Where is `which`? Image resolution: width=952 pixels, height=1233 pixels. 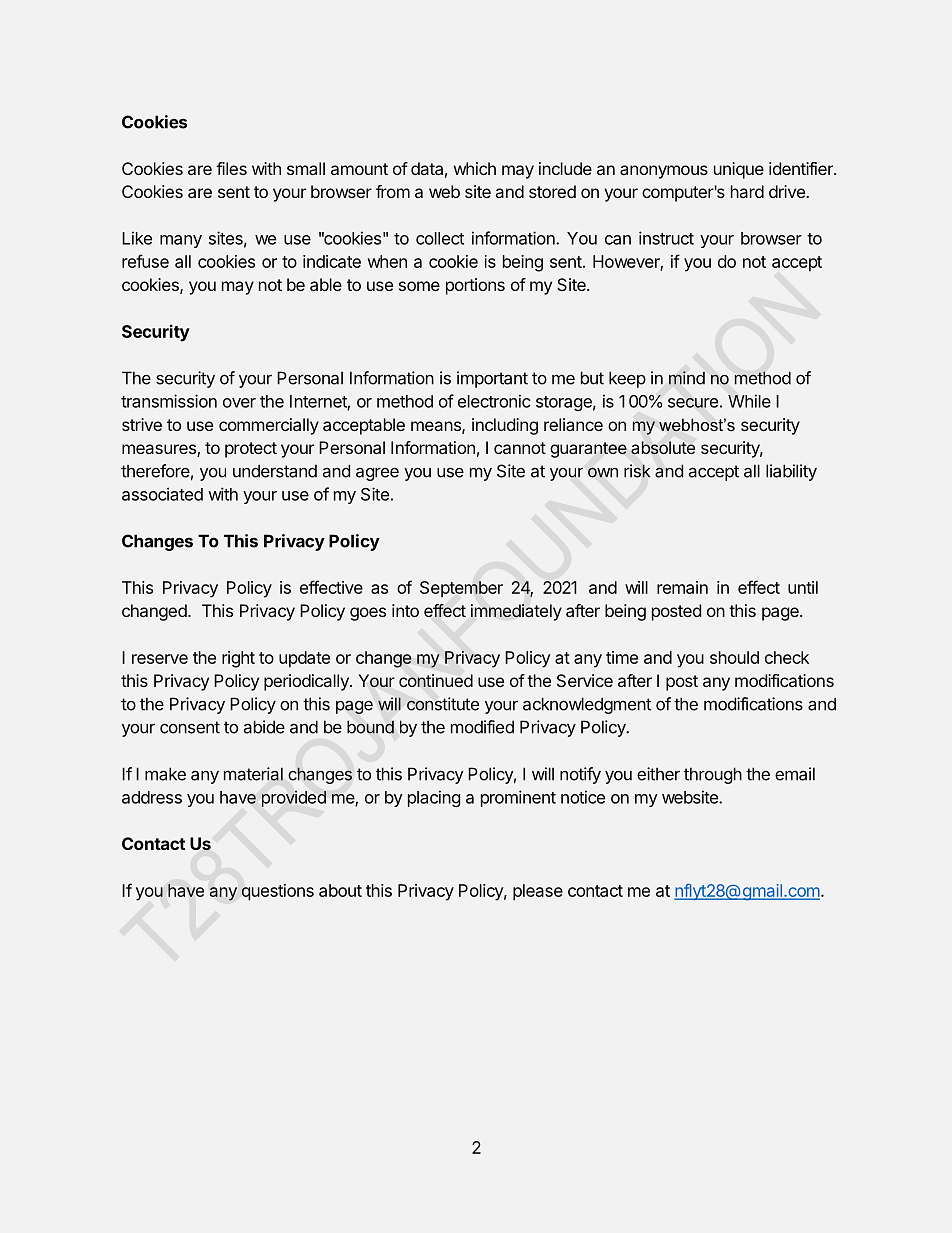
which is located at coordinates (475, 168).
